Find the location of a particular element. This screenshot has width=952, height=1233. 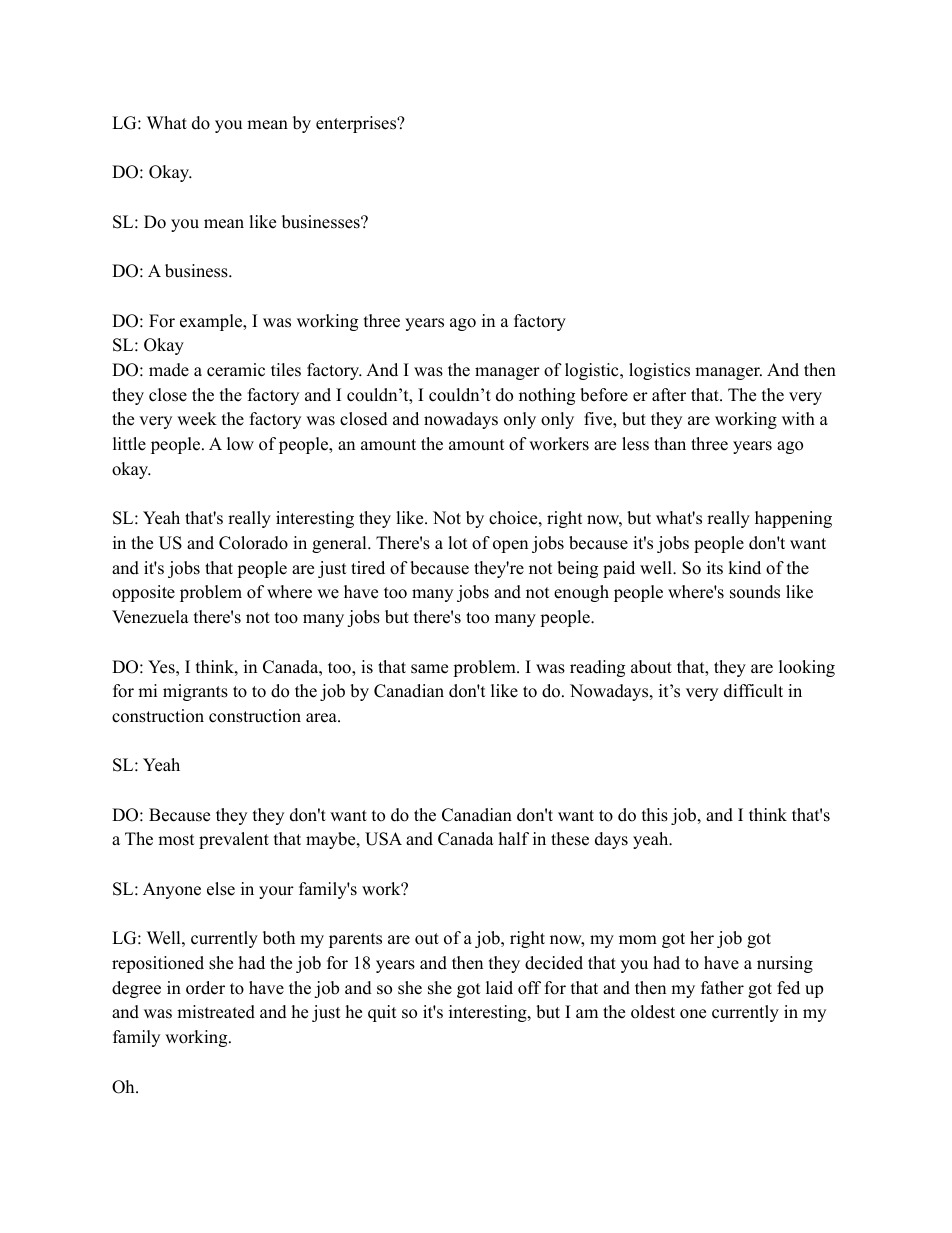

after is located at coordinates (669, 395).
